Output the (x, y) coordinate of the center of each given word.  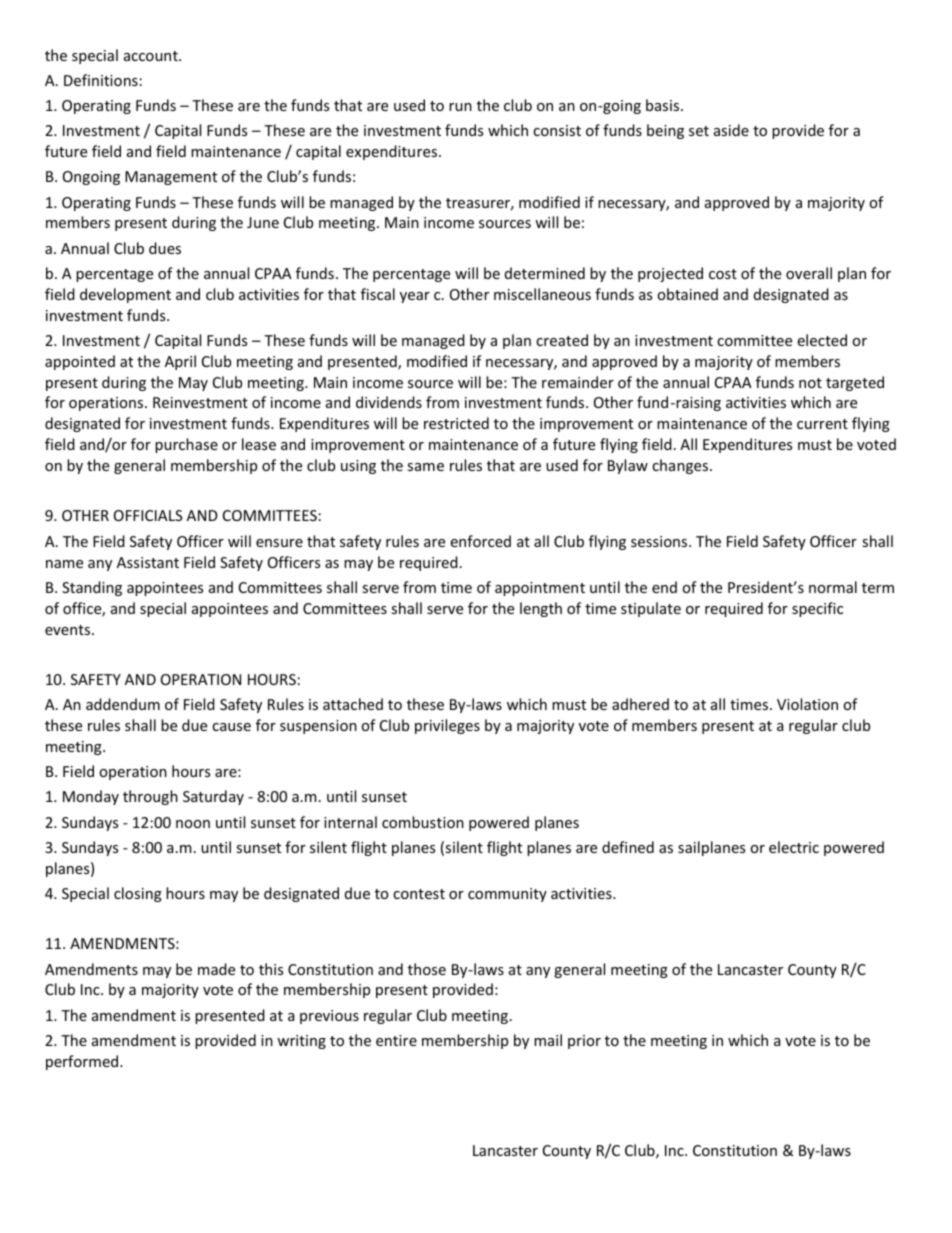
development (125, 295)
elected (822, 340)
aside (731, 130)
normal (833, 587)
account (152, 56)
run (460, 107)
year (415, 297)
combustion (423, 822)
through (150, 797)
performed (83, 1062)
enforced (480, 541)
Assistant (148, 562)
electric (794, 847)
